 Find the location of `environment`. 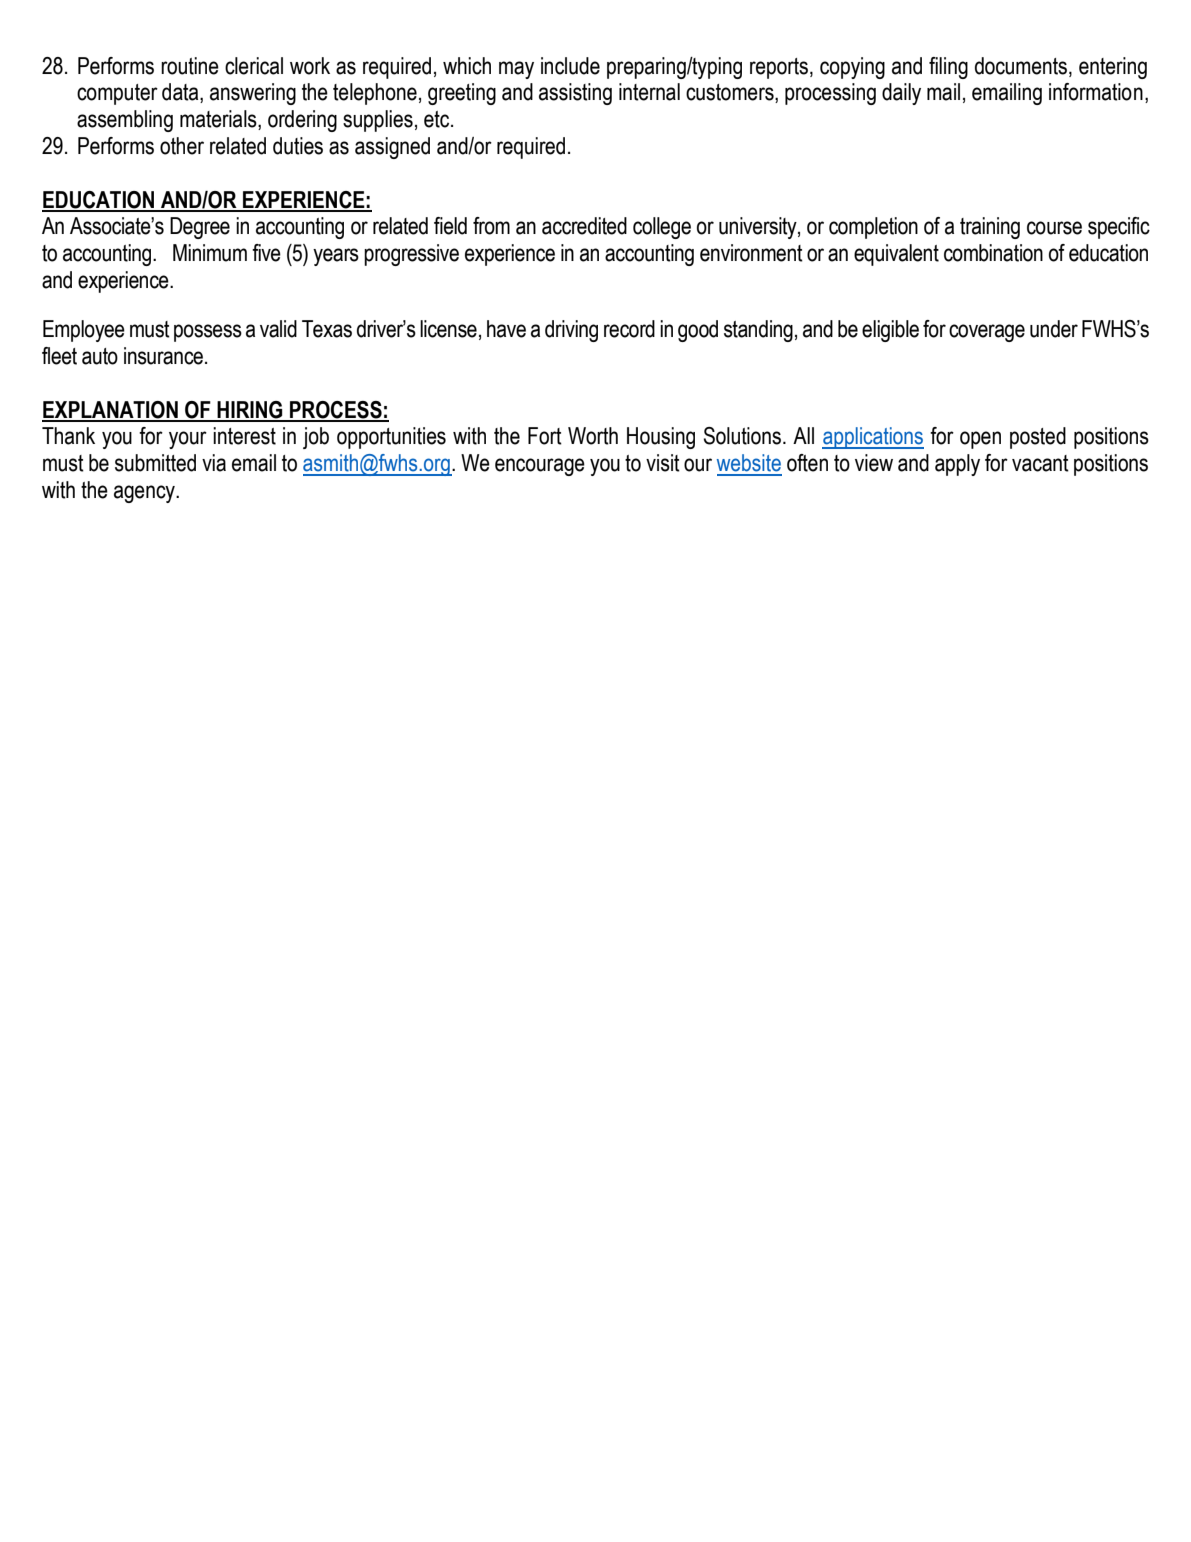

environment is located at coordinates (751, 253).
